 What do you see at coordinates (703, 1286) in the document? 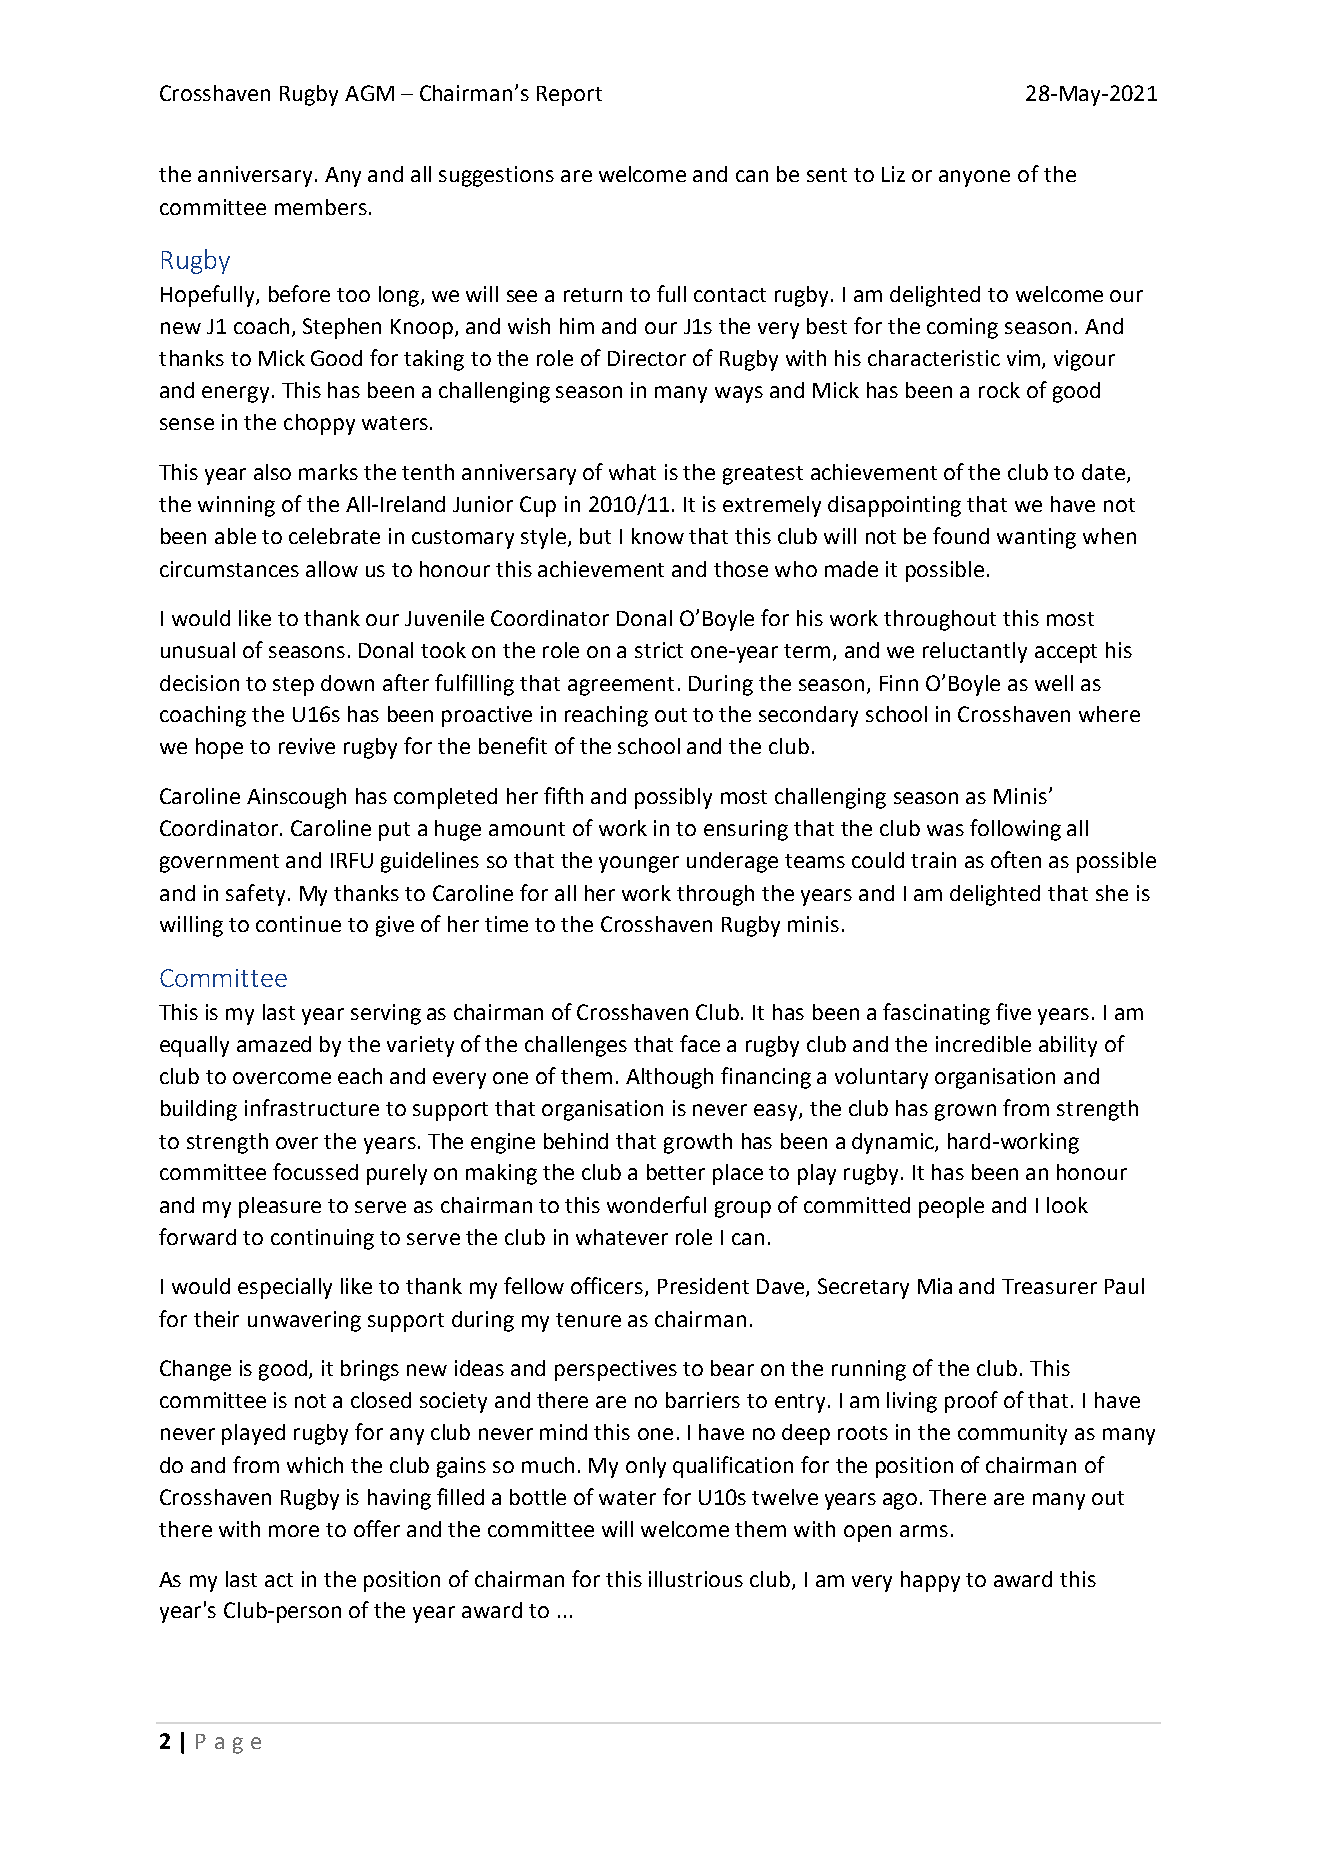
I see `President` at bounding box center [703, 1286].
